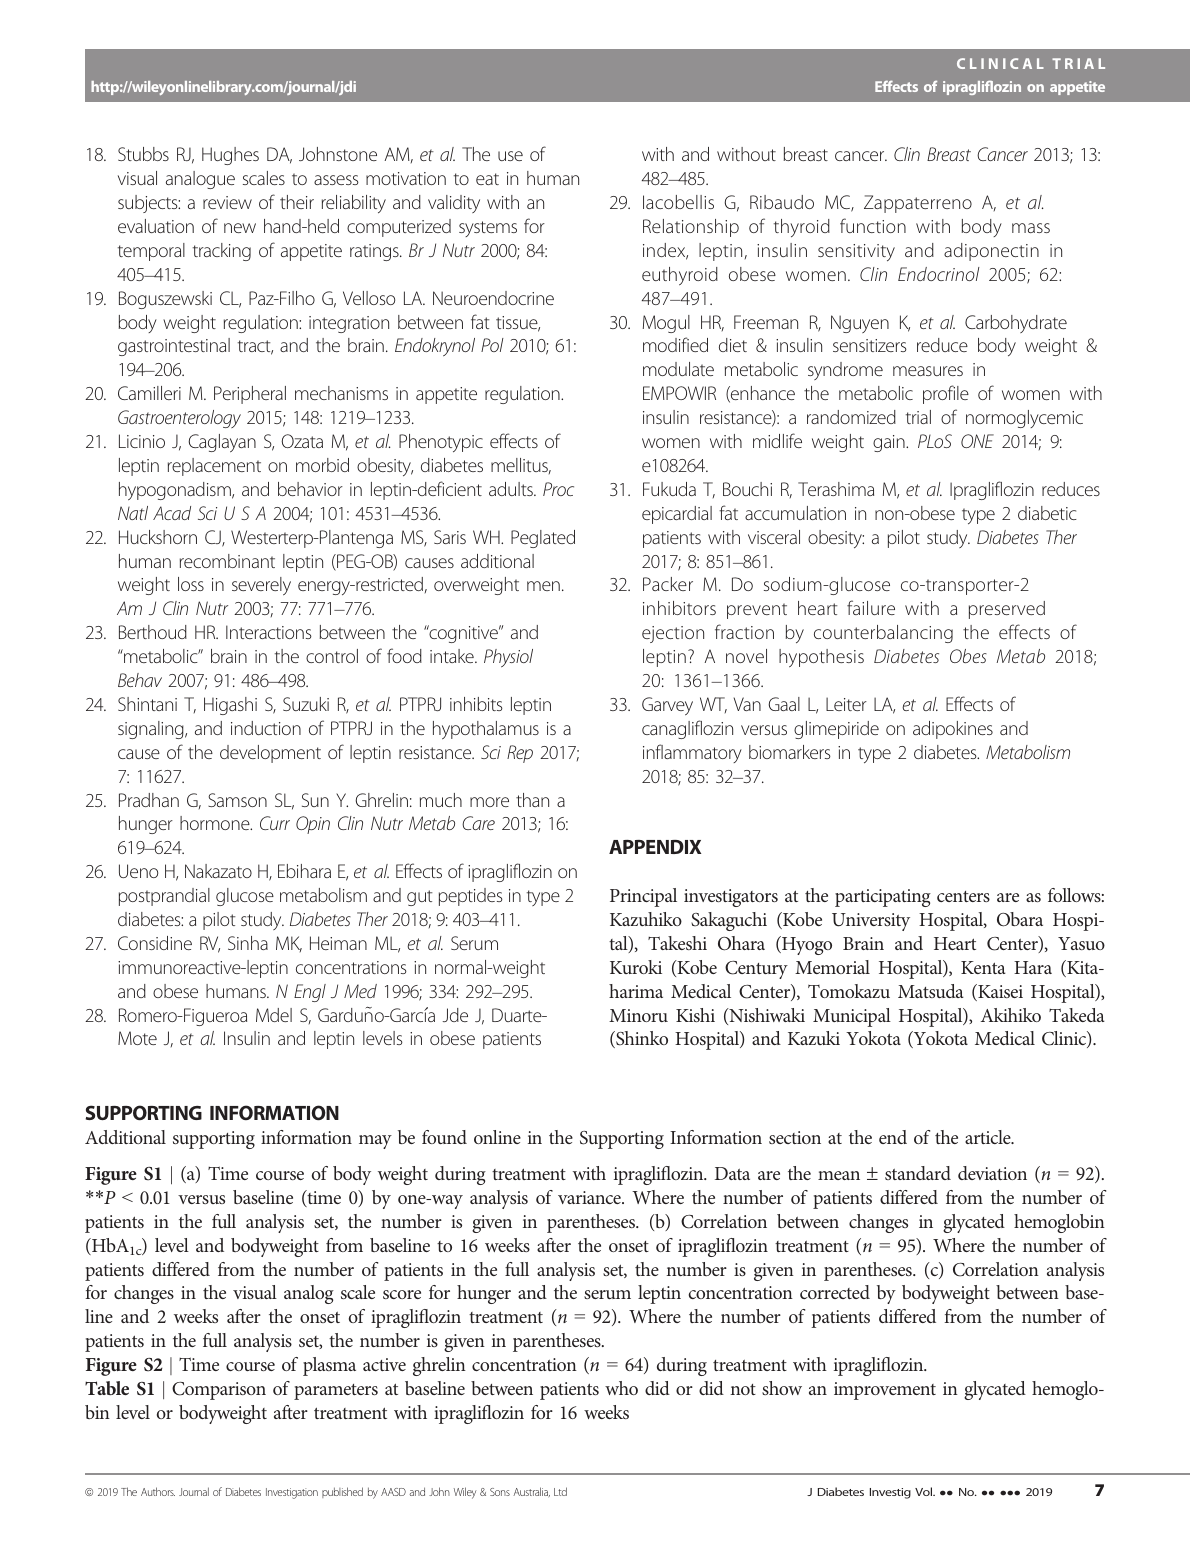  What do you see at coordinates (560, 1491) in the page?
I see `Ltd` at bounding box center [560, 1491].
